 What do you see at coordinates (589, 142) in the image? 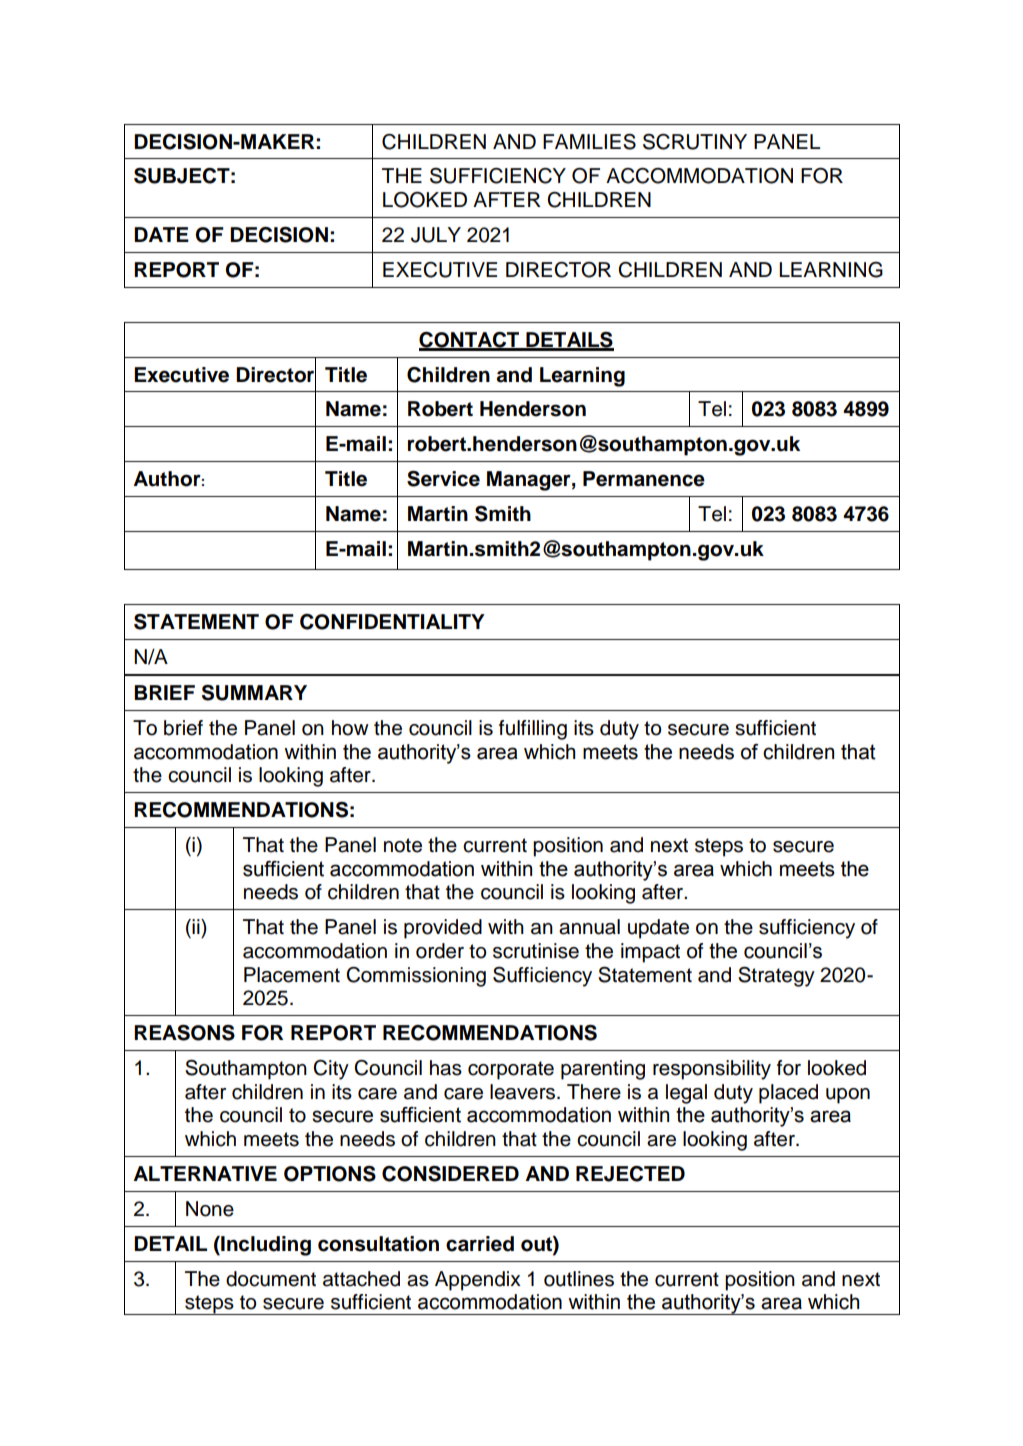
I see `FAMILIES` at bounding box center [589, 142].
